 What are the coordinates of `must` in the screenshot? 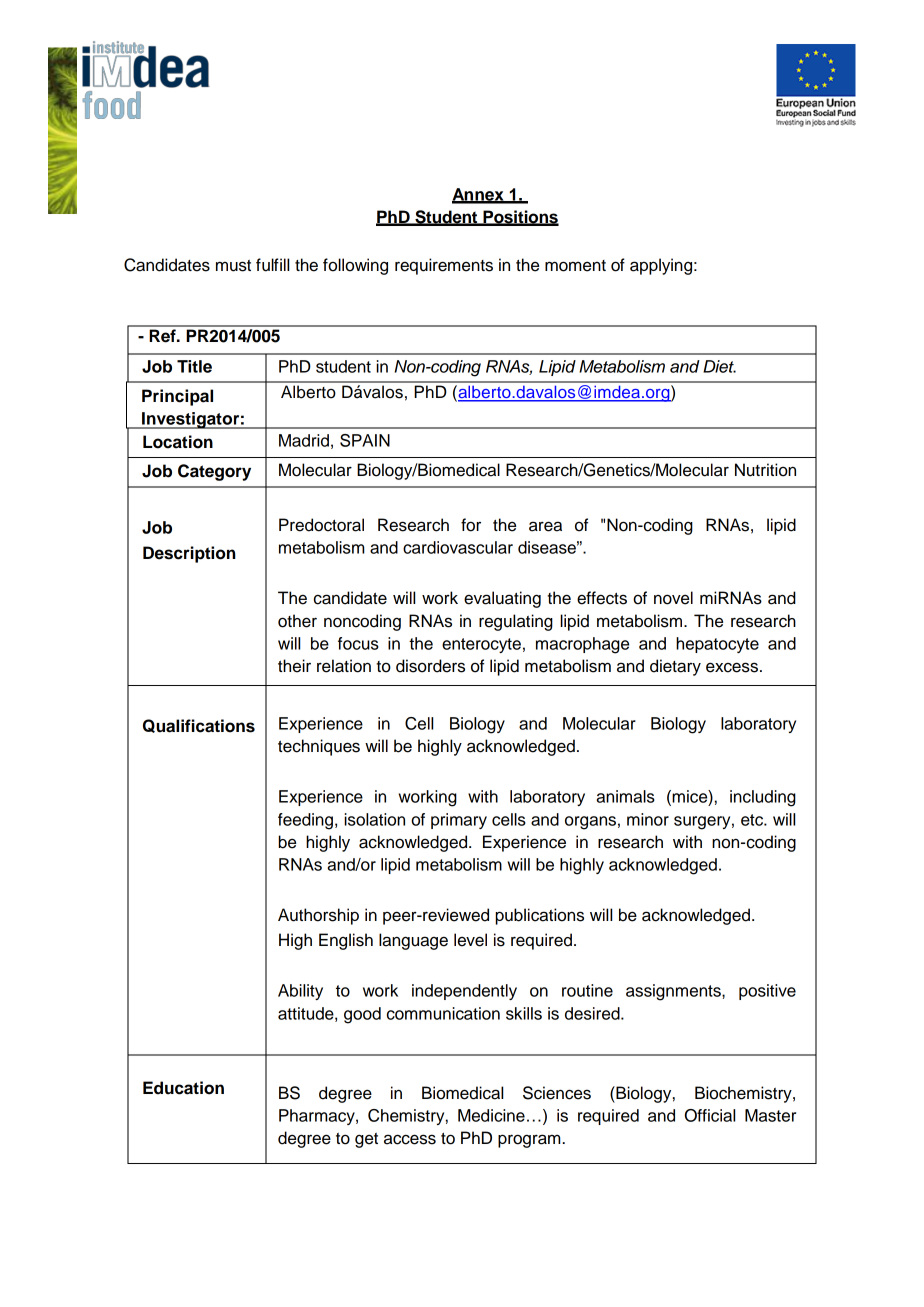 It's located at (233, 266).
